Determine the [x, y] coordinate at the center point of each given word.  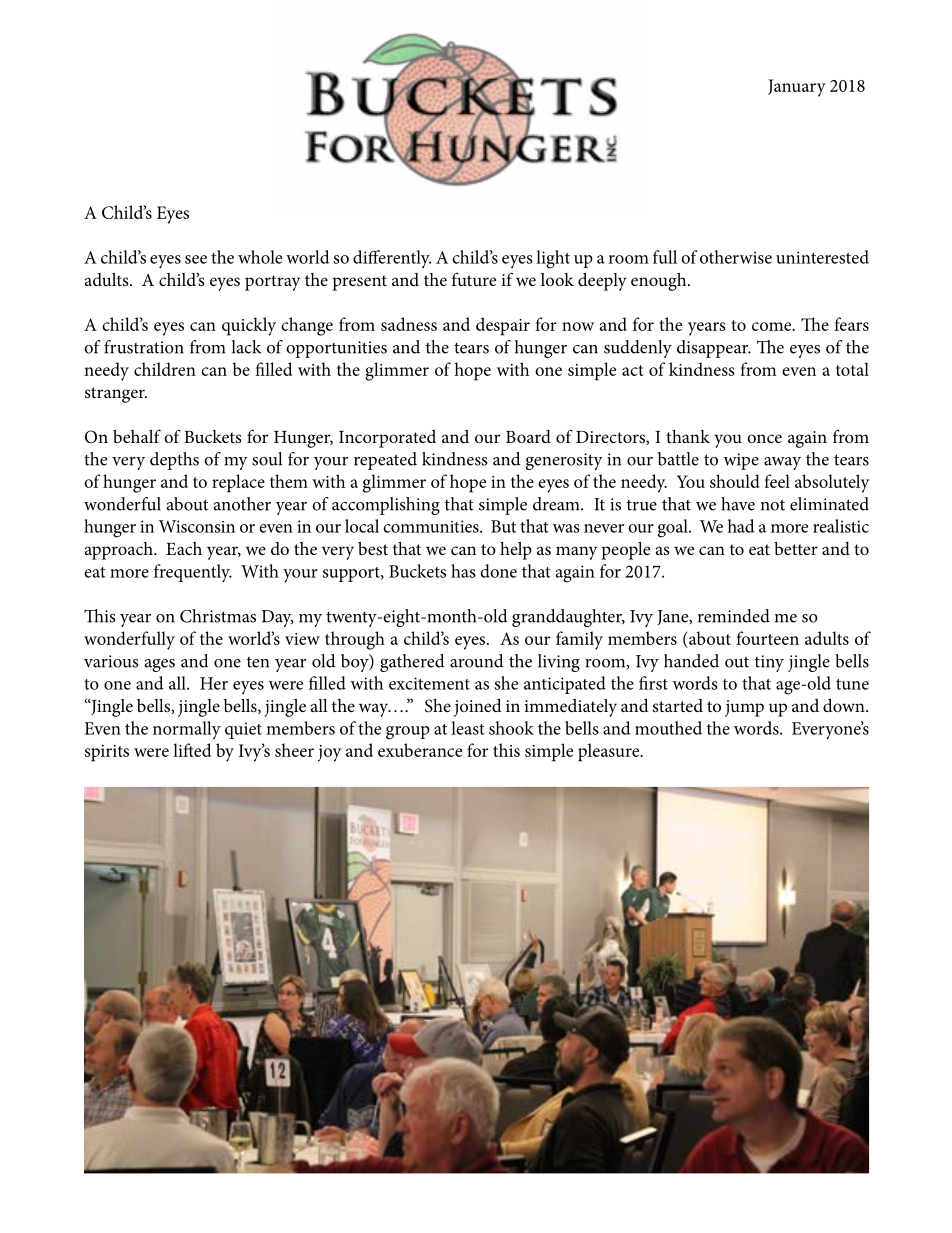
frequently [193, 573]
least [468, 728]
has [463, 571]
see [196, 259]
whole [260, 257]
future [474, 279]
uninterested [822, 257]
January [797, 88]
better [796, 548]
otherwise [736, 257]
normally [187, 730]
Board [528, 436]
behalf [137, 436]
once [764, 438]
